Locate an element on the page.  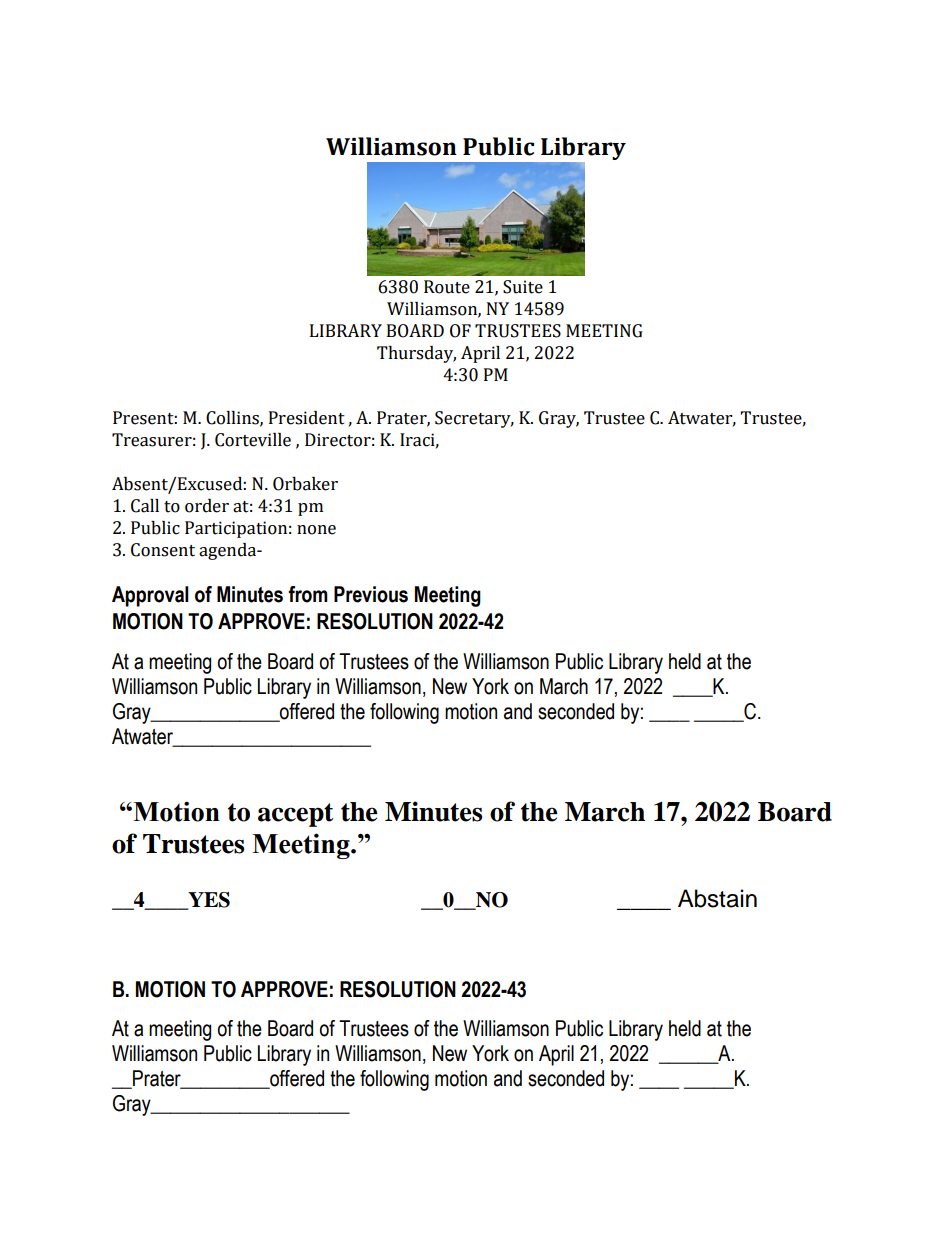
accept is located at coordinates (296, 815).
